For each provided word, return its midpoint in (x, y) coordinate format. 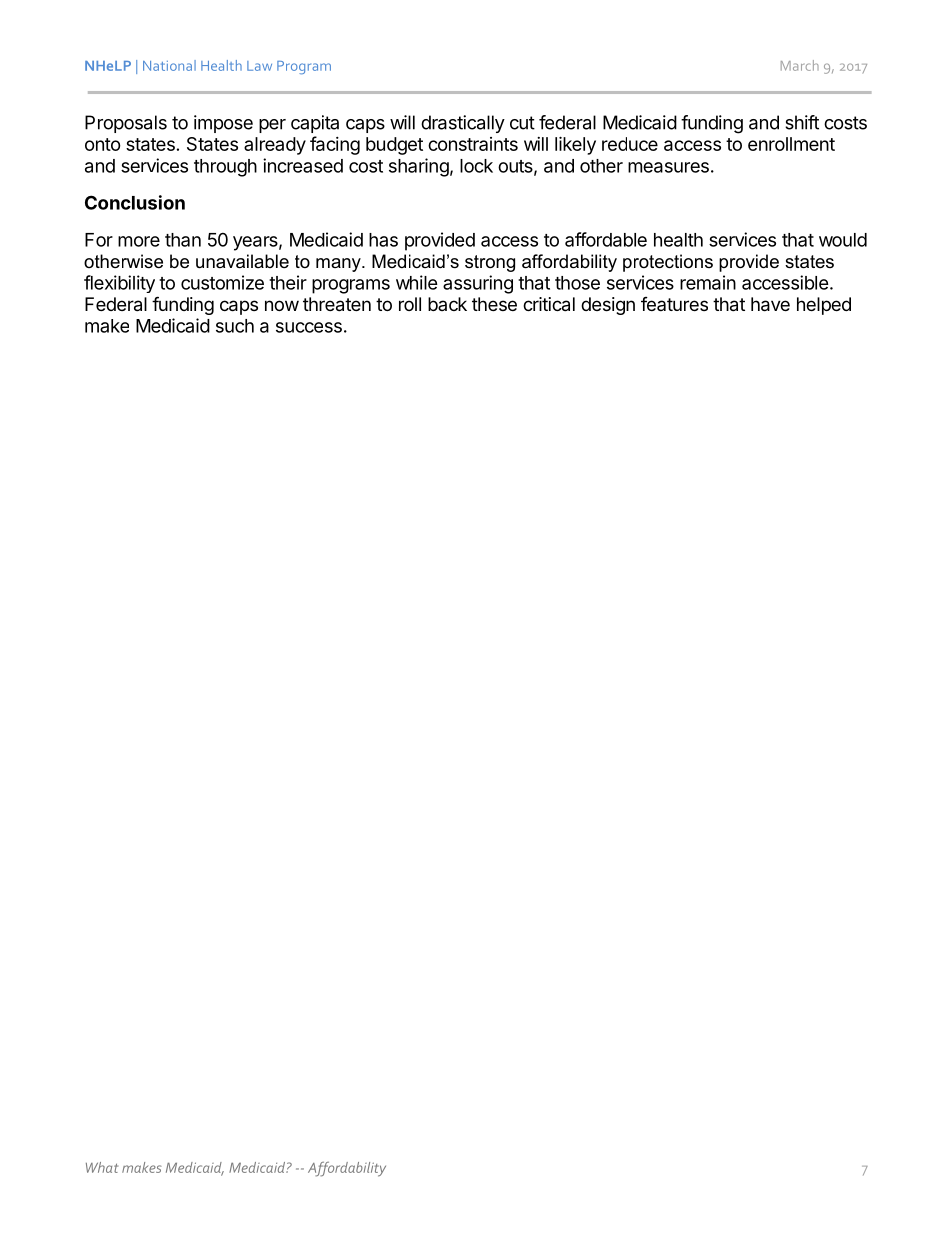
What (102, 1167)
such (235, 326)
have (770, 304)
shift (802, 122)
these (494, 304)
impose (223, 124)
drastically (463, 124)
